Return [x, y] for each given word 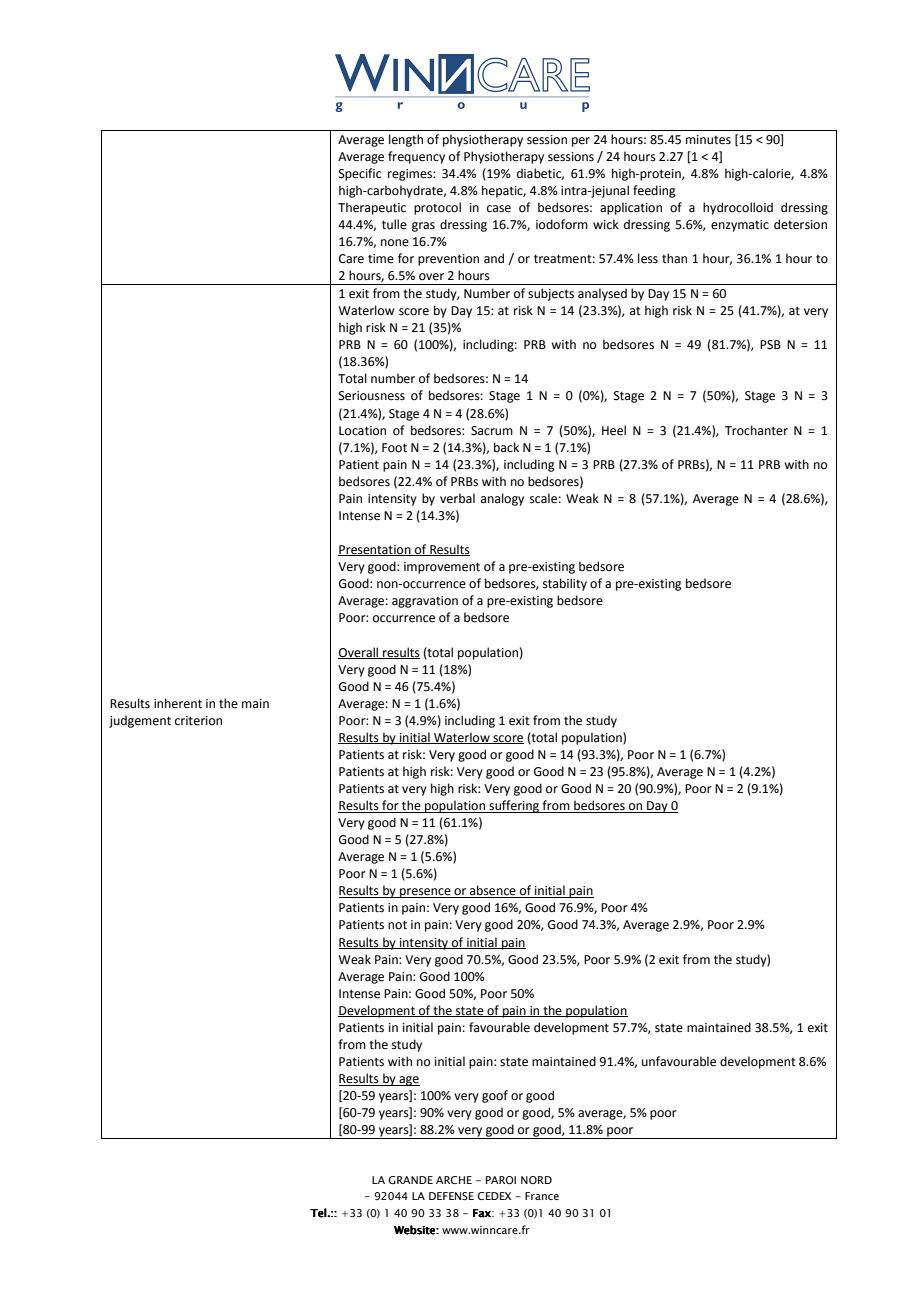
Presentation [375, 550]
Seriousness [372, 396]
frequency [416, 157]
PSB [770, 345]
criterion [198, 721]
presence [425, 893]
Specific [360, 174]
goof [495, 1096]
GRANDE [410, 1180]
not [397, 925]
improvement [442, 568]
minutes [708, 140]
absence [493, 891]
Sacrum [492, 431]
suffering [514, 806]
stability [565, 584]
